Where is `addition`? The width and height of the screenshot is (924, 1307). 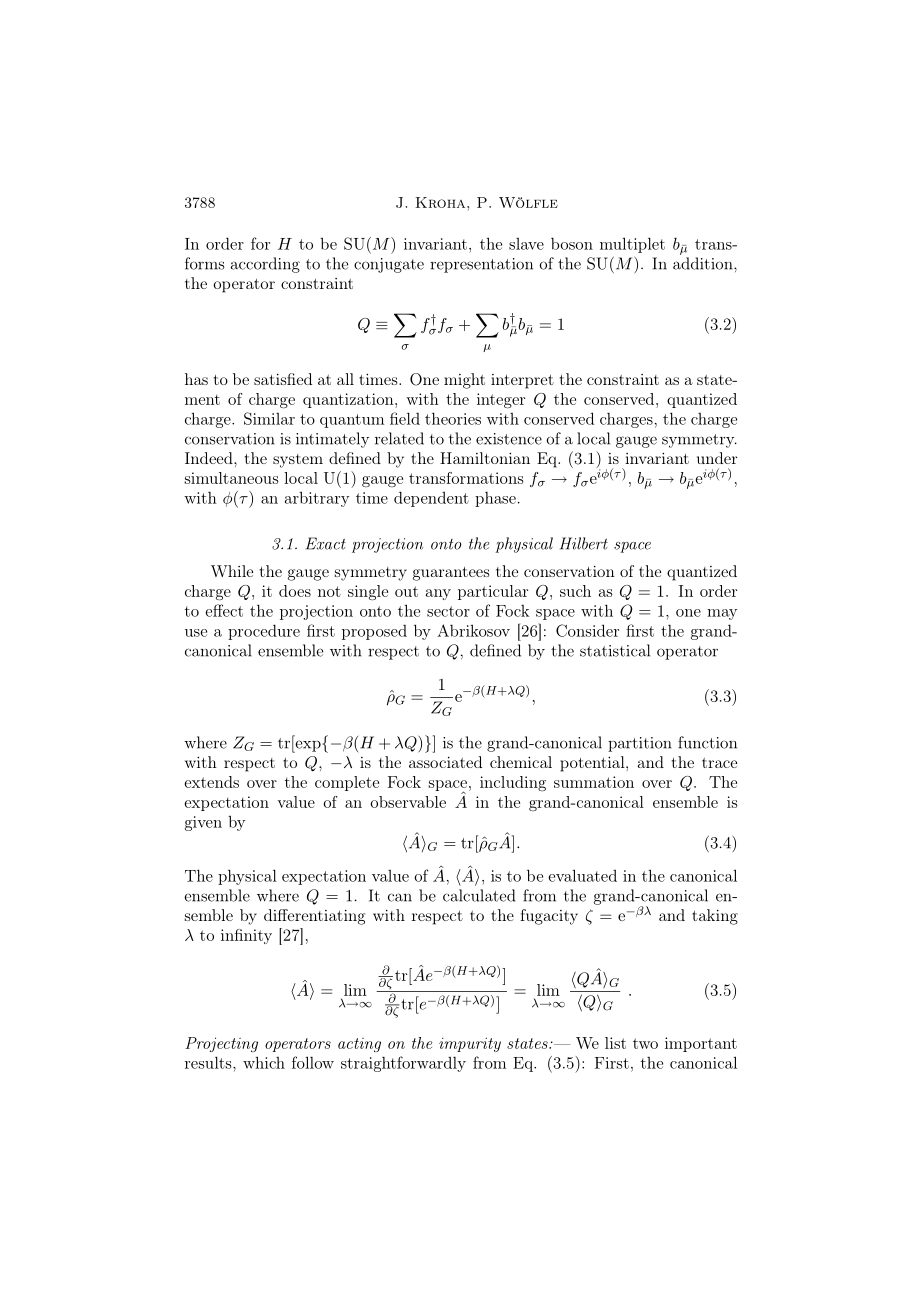
addition is located at coordinates (704, 263).
